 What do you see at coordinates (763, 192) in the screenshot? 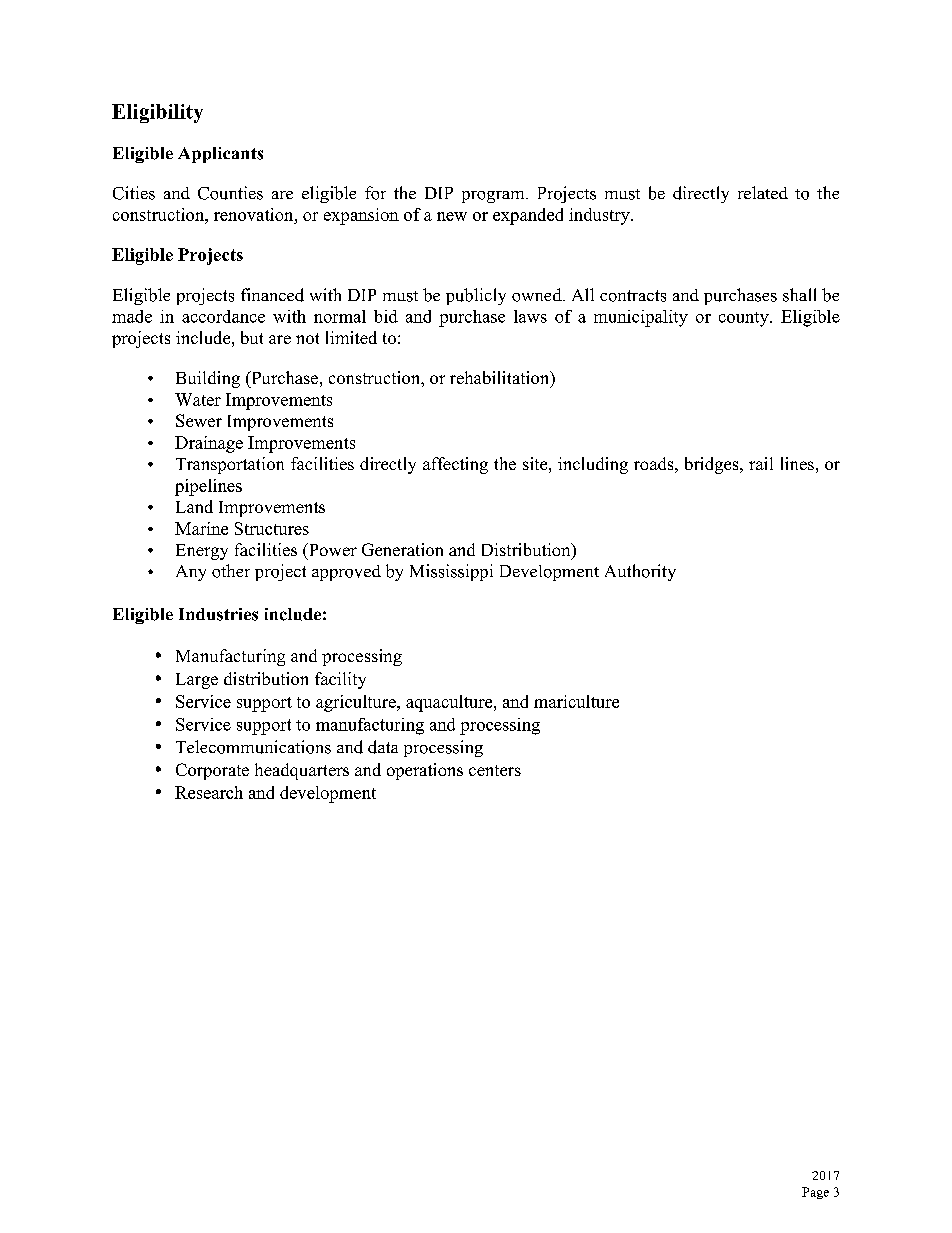
I see `related` at bounding box center [763, 192].
